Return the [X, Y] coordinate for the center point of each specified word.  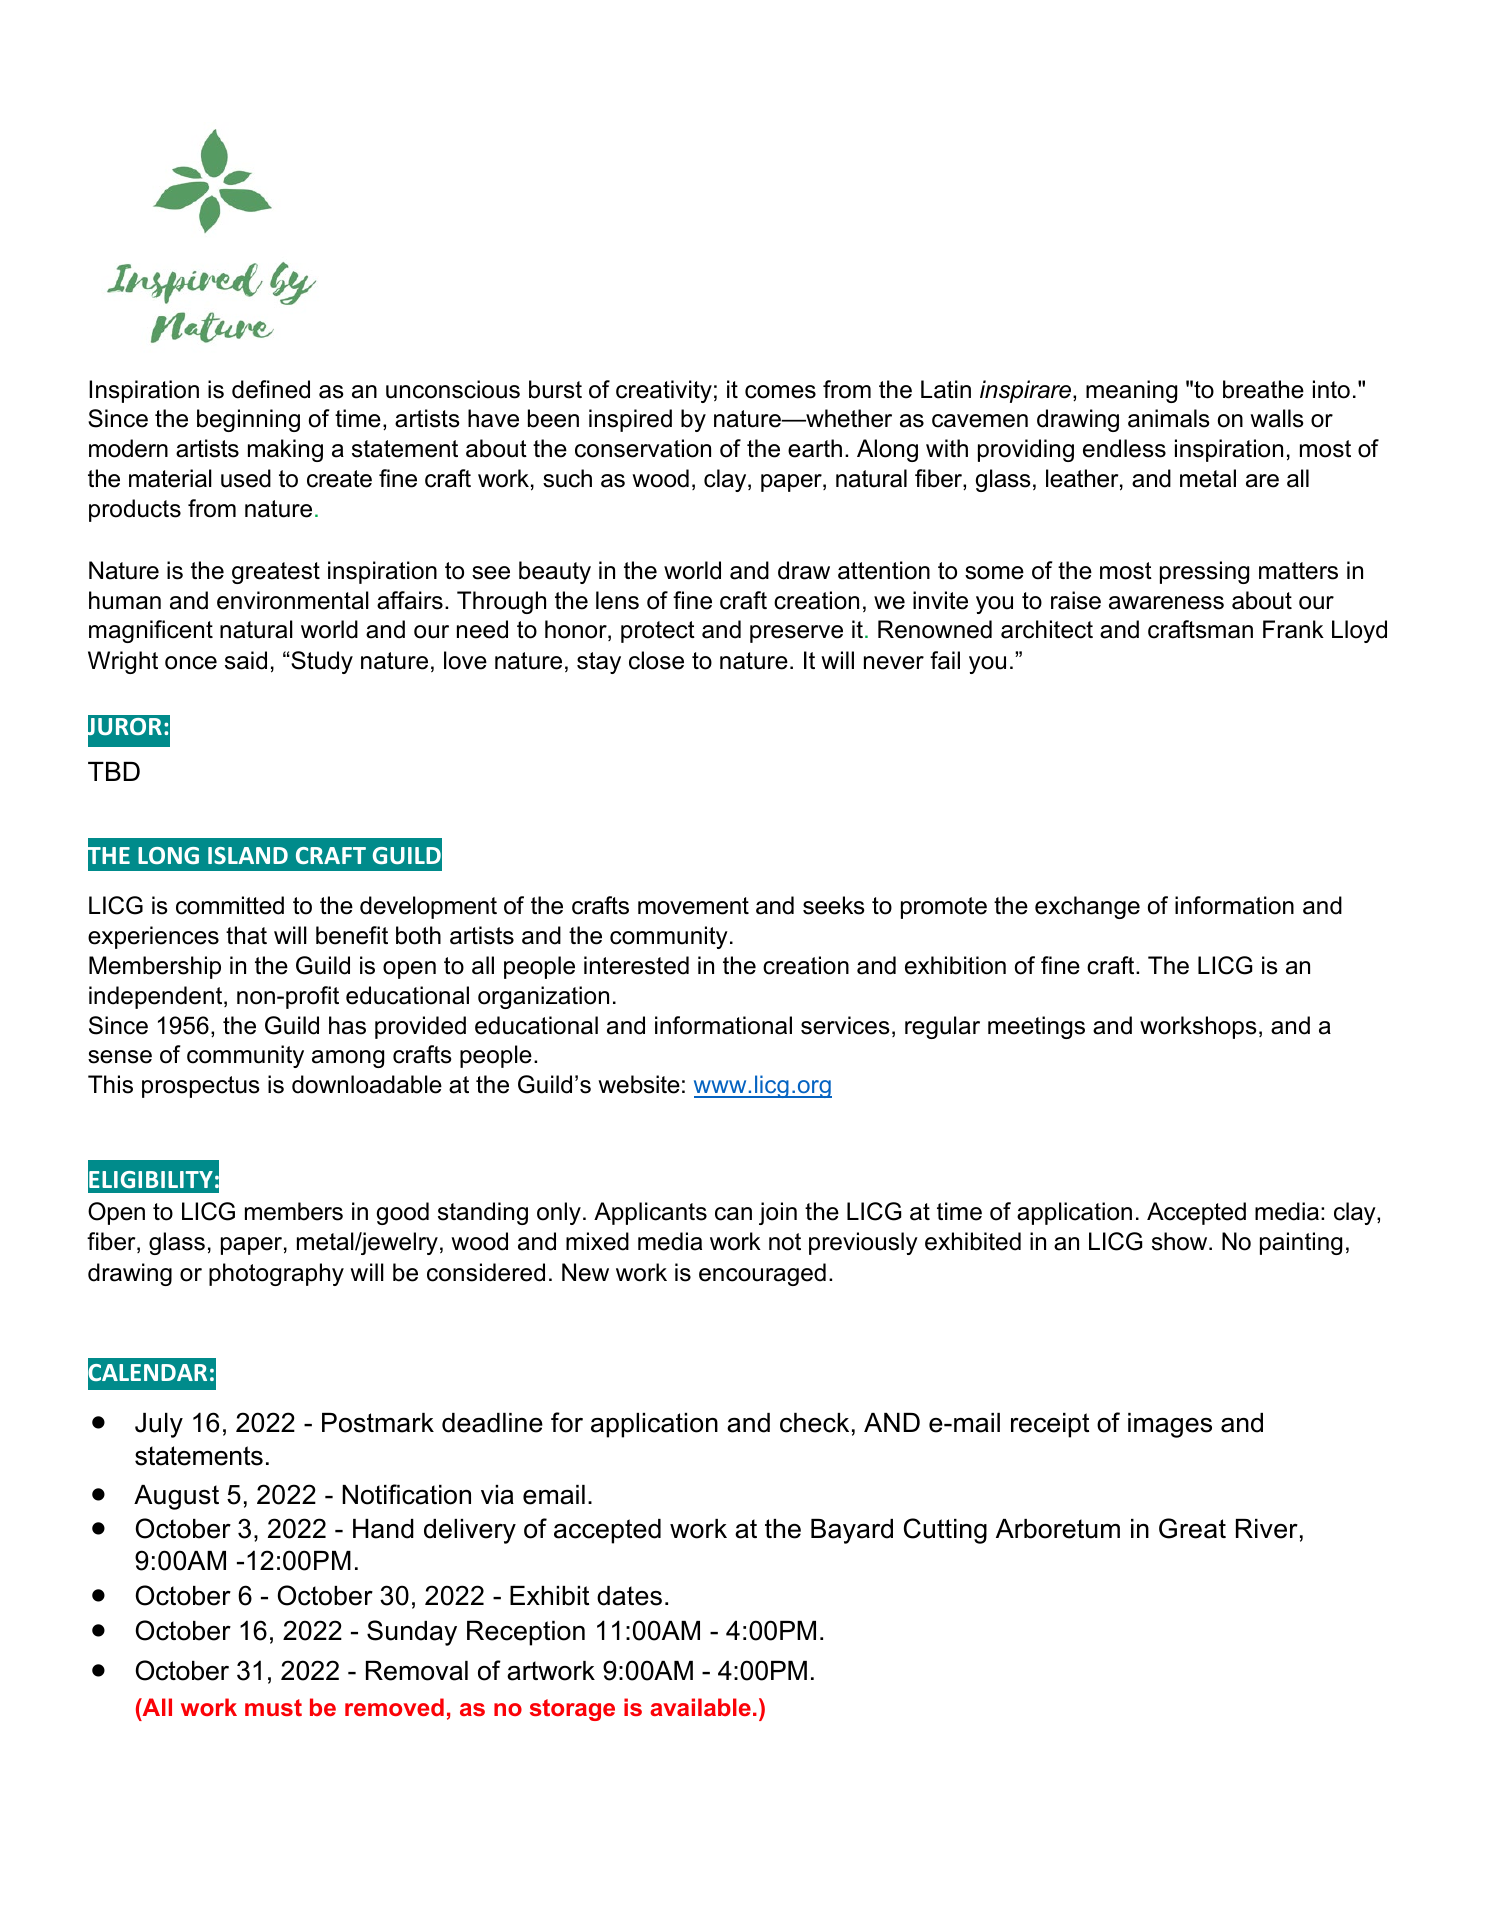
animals [1169, 418]
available [700, 1707]
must [273, 1707]
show [1181, 1241]
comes [780, 392]
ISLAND [248, 855]
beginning [248, 420]
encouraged [762, 1274]
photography [276, 1274]
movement [693, 906]
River [1267, 1529]
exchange [1087, 907]
